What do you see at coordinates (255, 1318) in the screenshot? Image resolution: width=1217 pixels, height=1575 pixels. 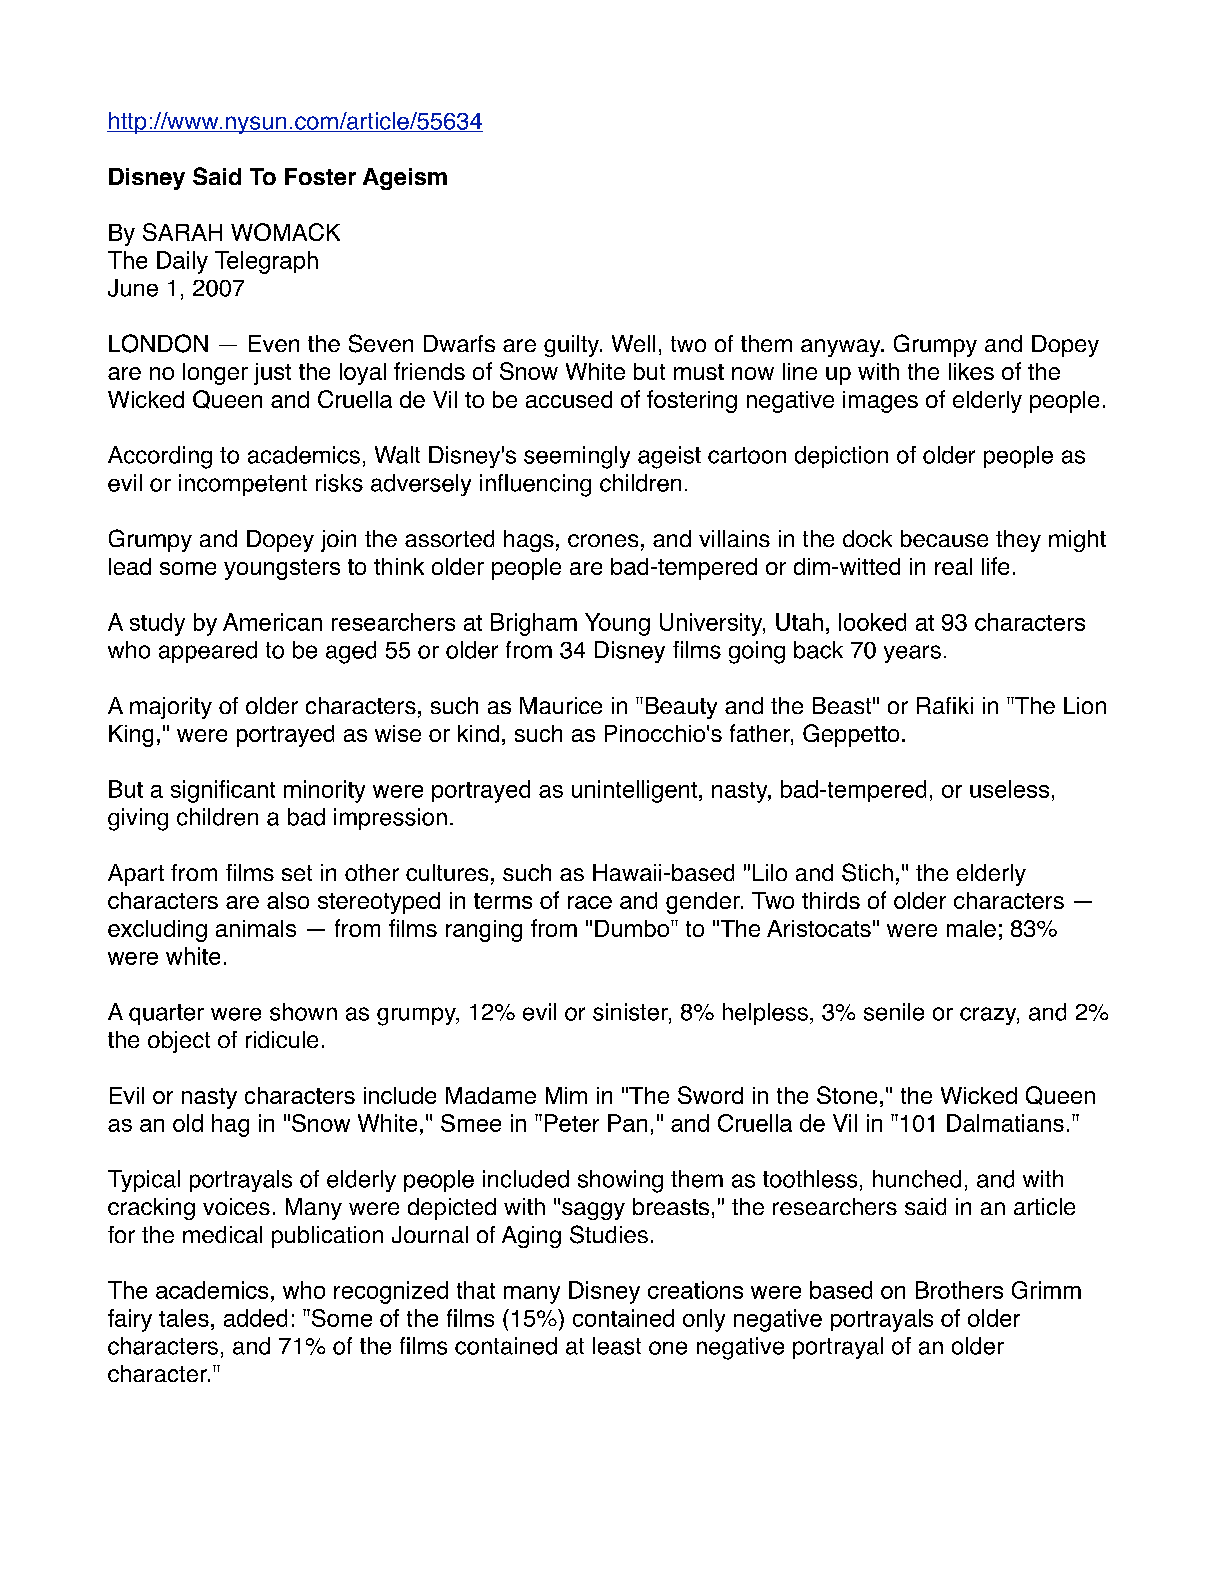 I see `added` at bounding box center [255, 1318].
